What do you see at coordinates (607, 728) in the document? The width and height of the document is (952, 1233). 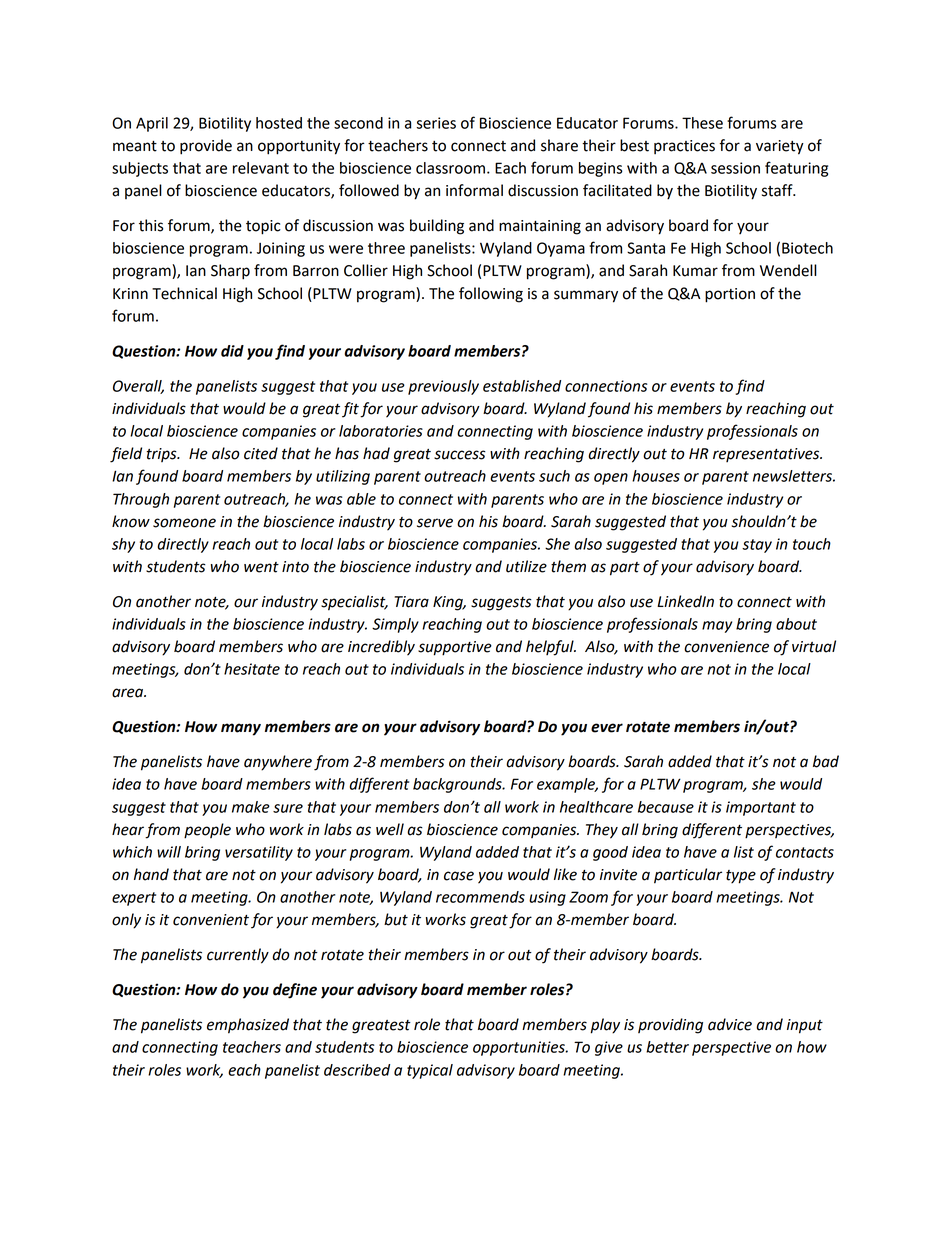 I see `ever` at bounding box center [607, 728].
